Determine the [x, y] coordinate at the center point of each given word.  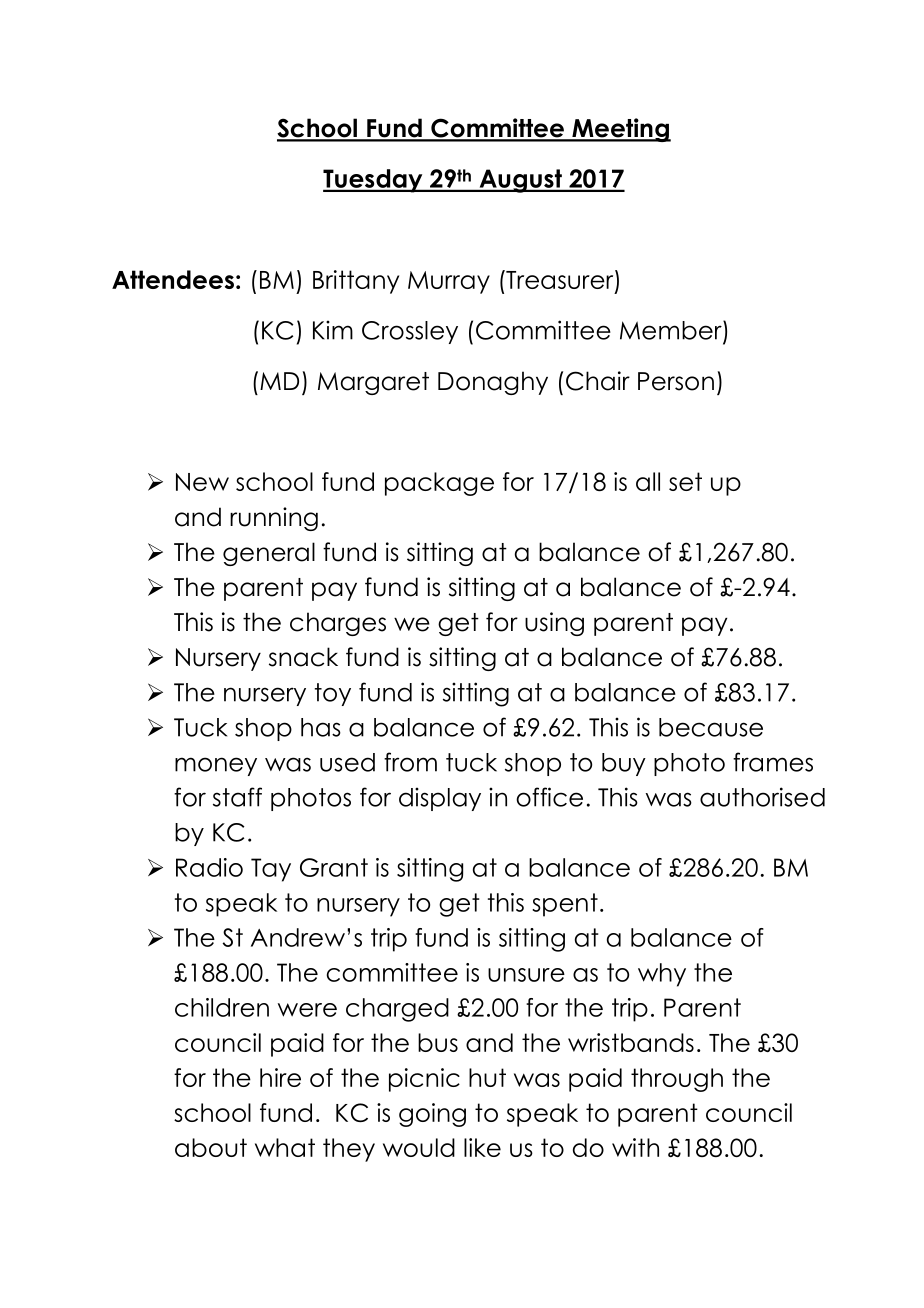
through [677, 1080]
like [482, 1147]
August [520, 181]
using [554, 624]
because [711, 727]
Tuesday [374, 181]
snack [303, 657]
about [211, 1147]
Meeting [620, 130]
